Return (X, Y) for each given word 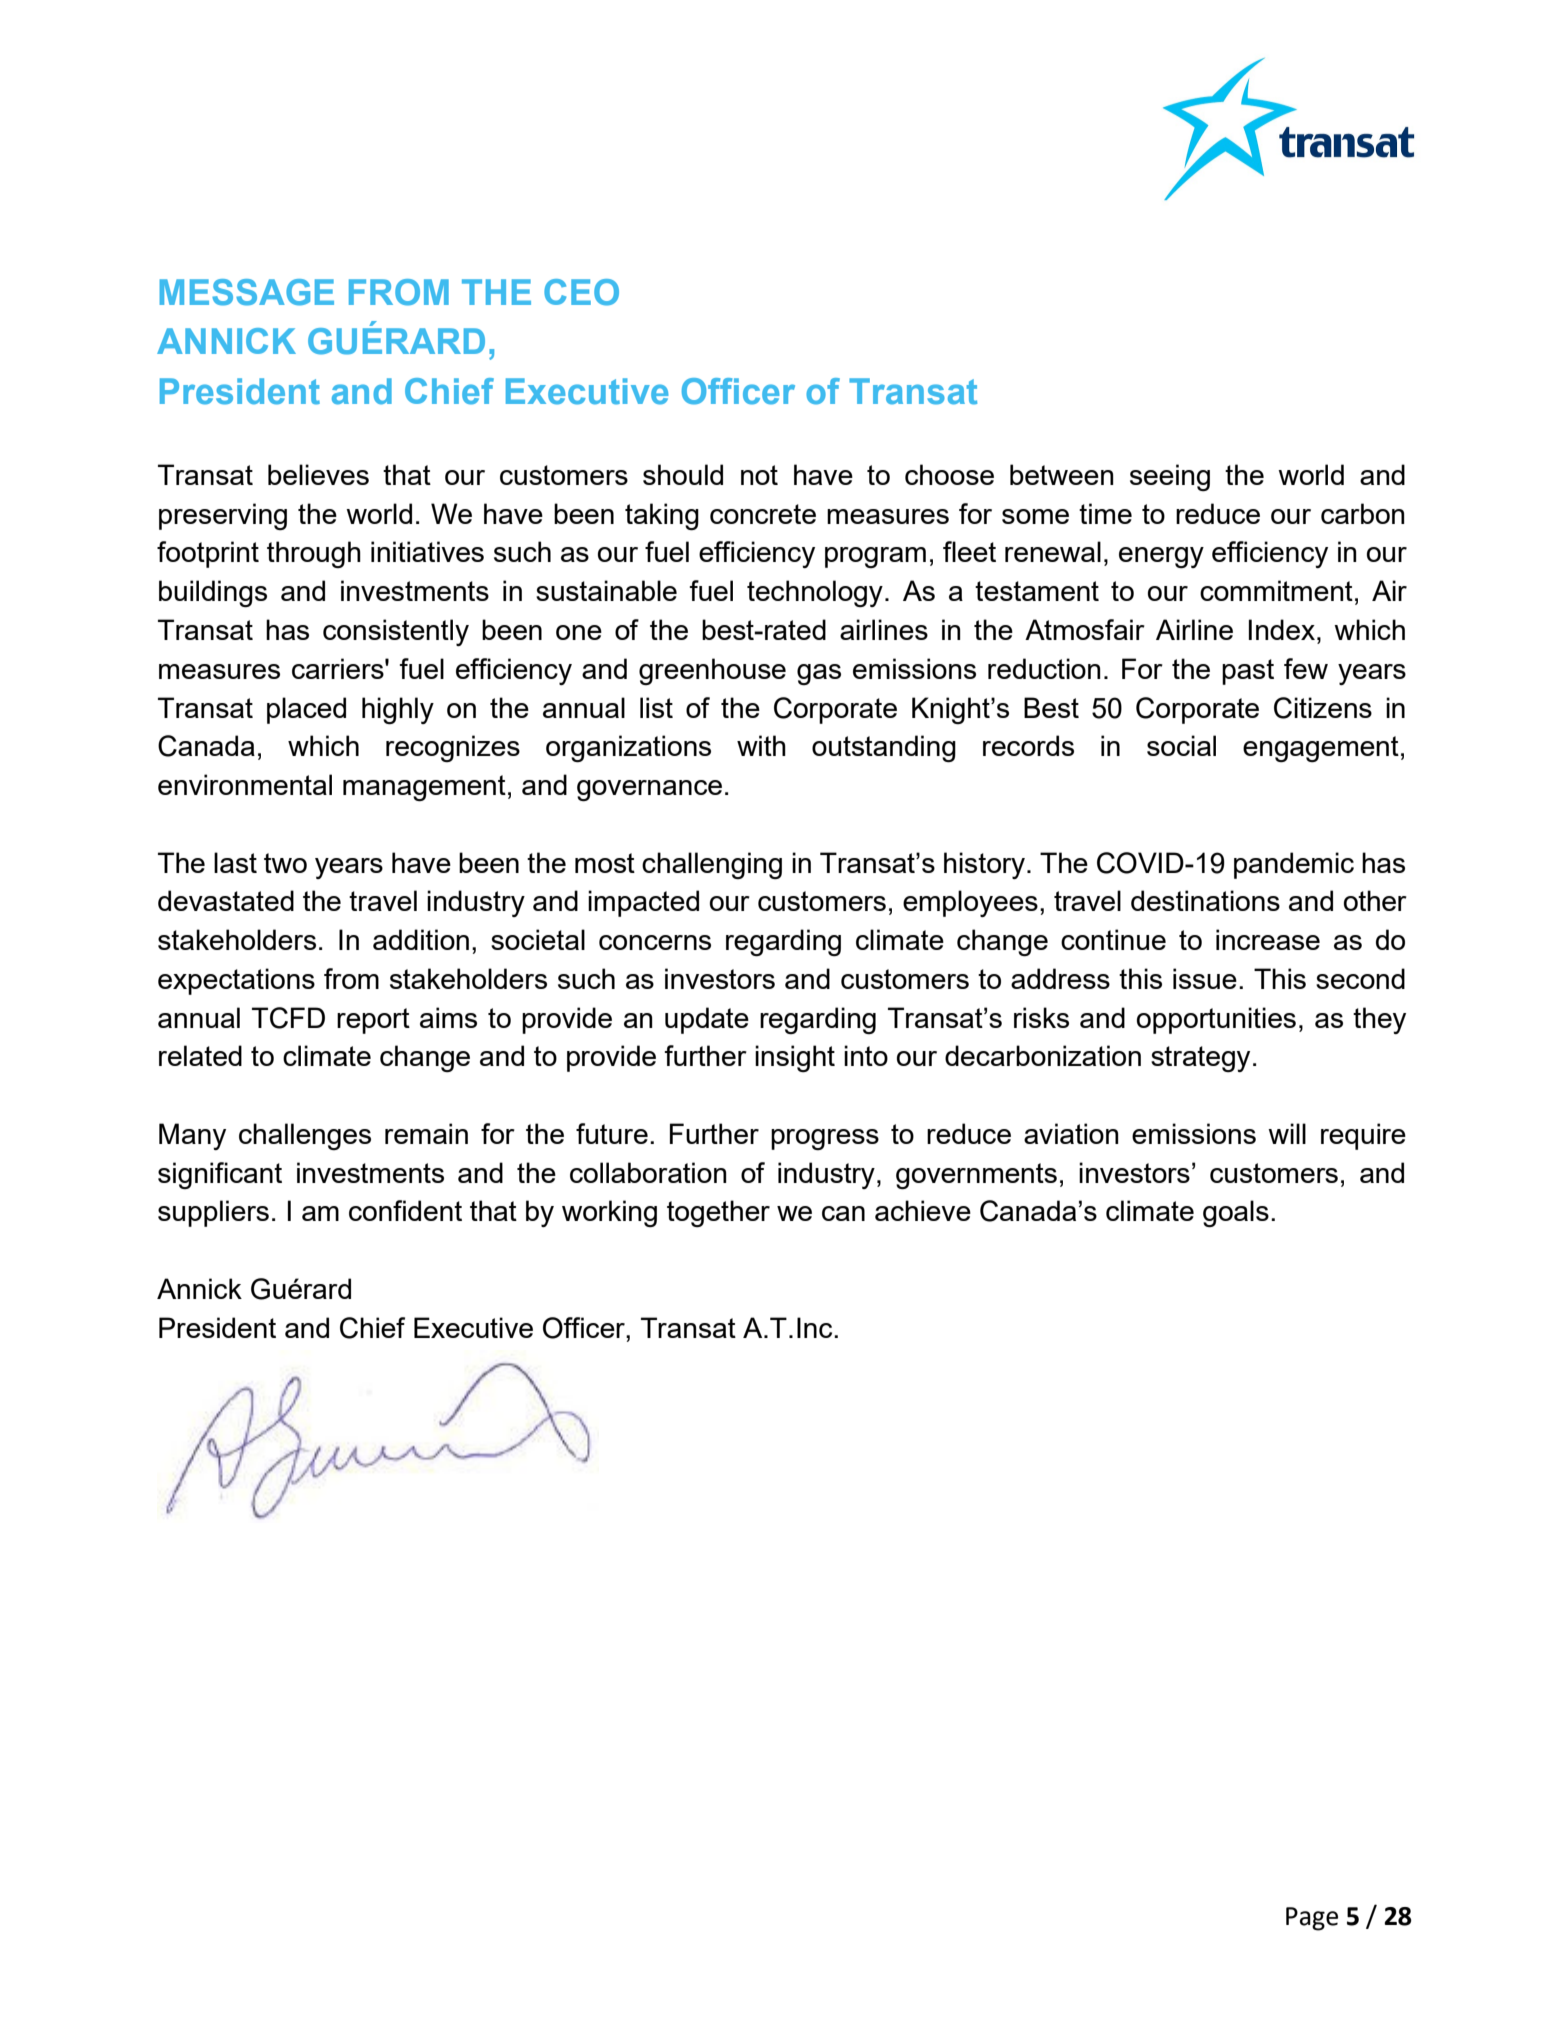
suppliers (213, 1213)
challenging (712, 865)
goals (1236, 1213)
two (285, 863)
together (718, 1213)
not (759, 475)
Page (1312, 1919)
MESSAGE (247, 292)
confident (405, 1210)
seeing (1170, 477)
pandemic (1294, 865)
